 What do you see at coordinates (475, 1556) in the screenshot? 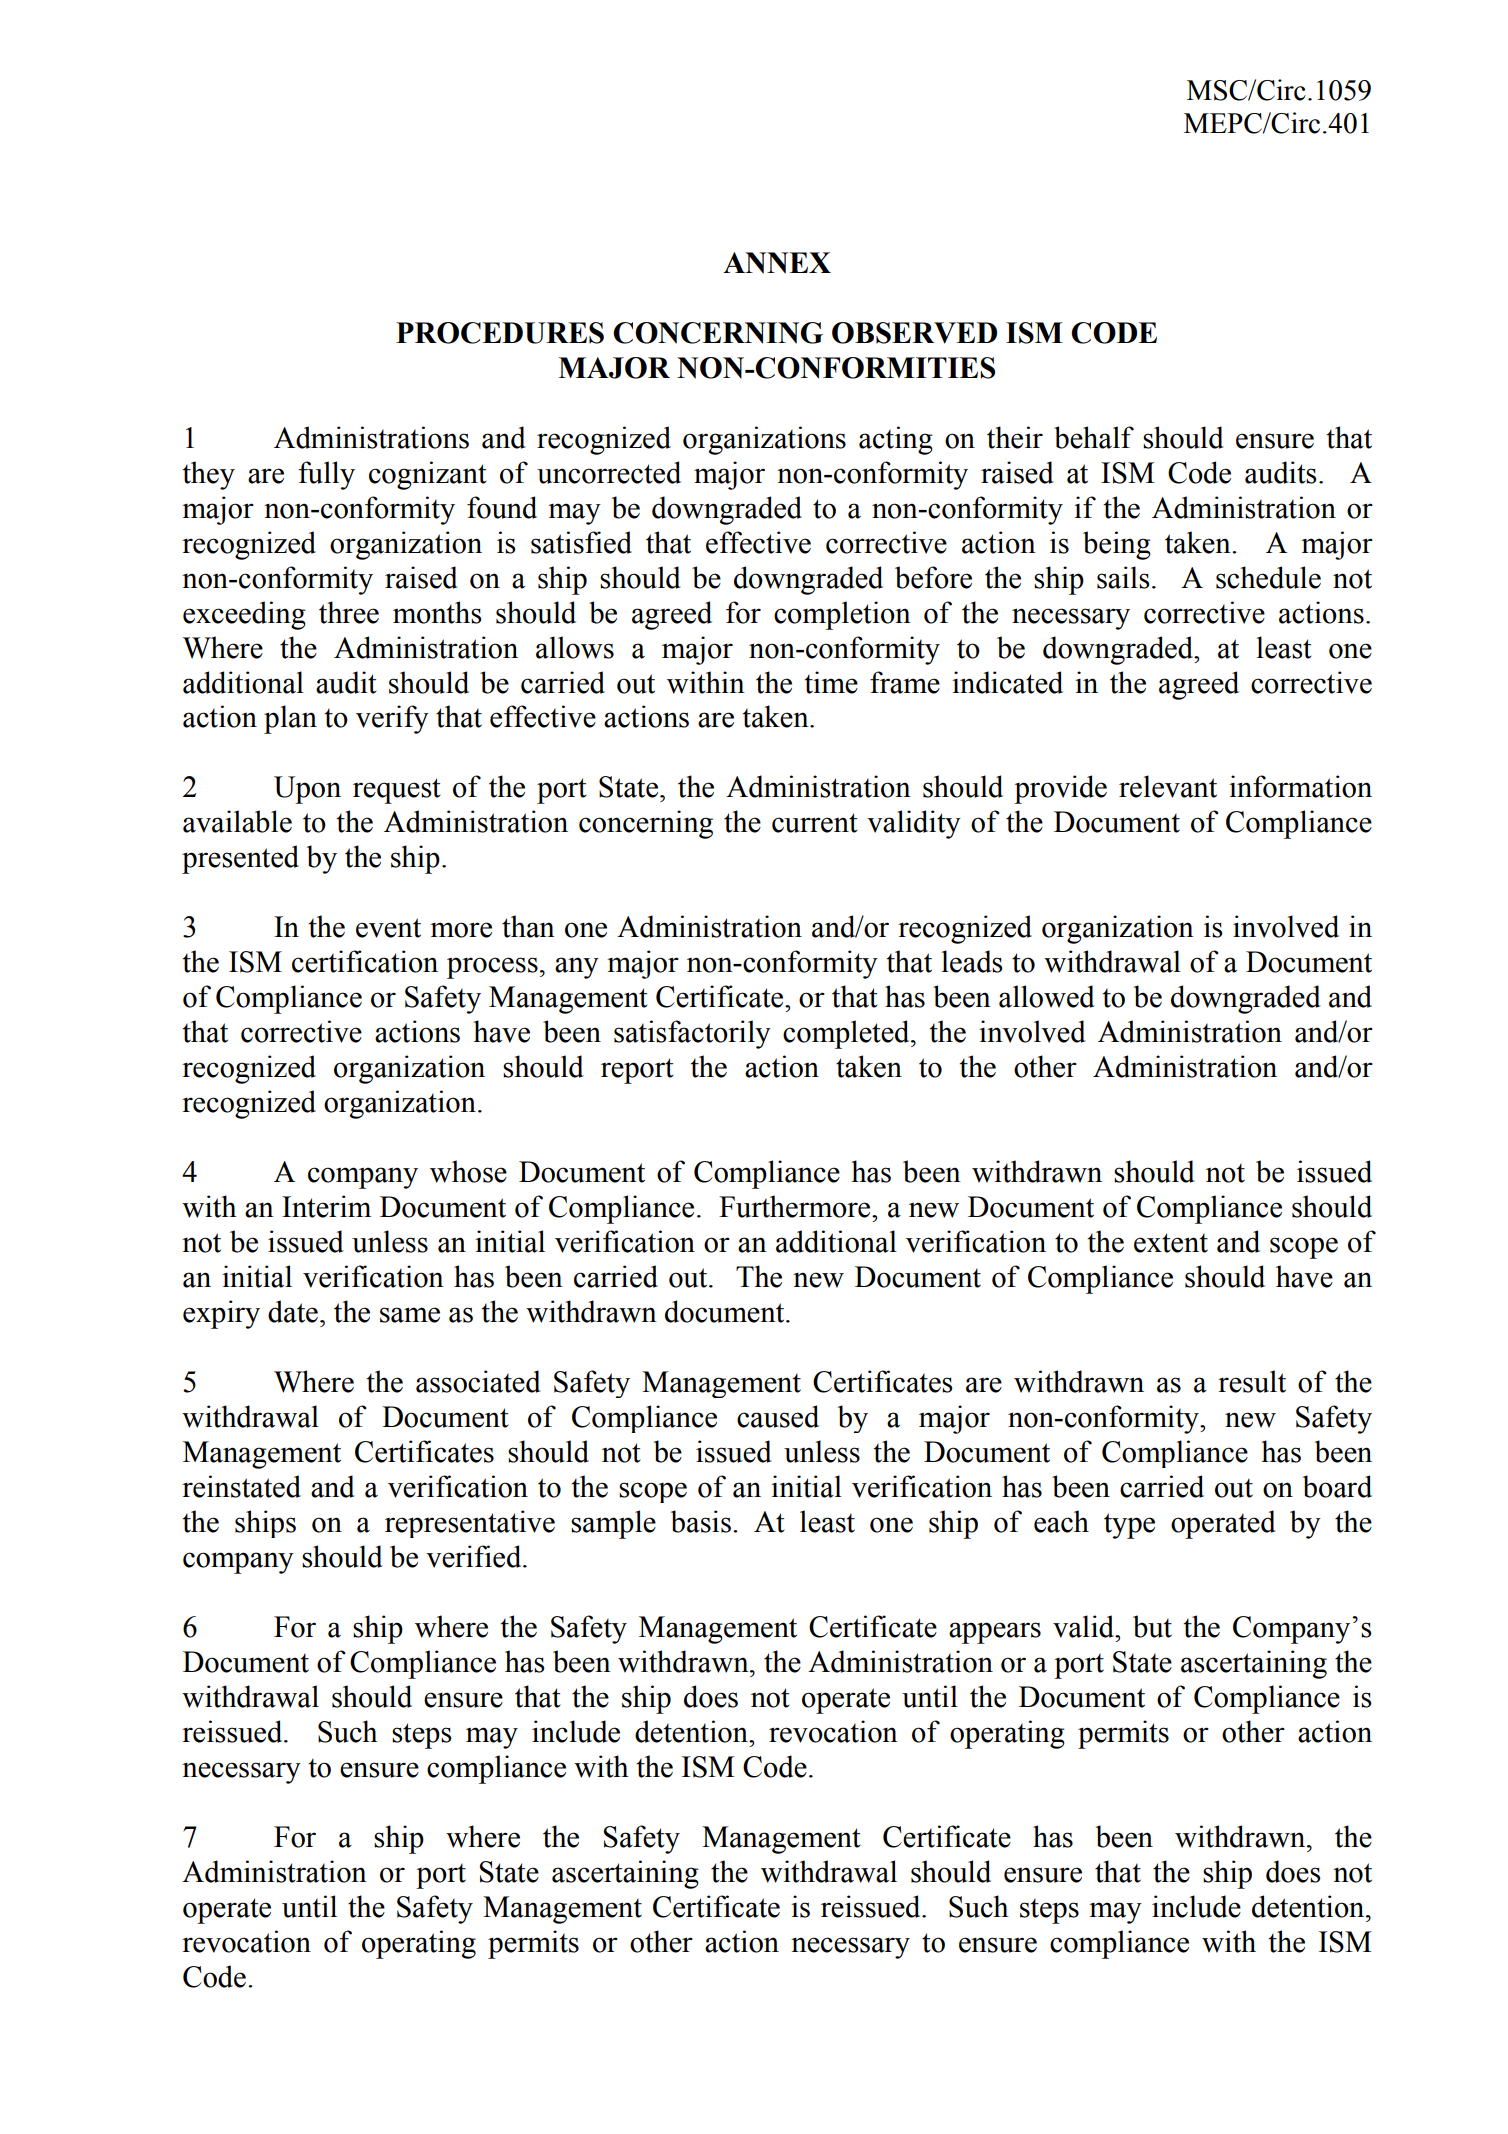
I see `verified` at bounding box center [475, 1556].
